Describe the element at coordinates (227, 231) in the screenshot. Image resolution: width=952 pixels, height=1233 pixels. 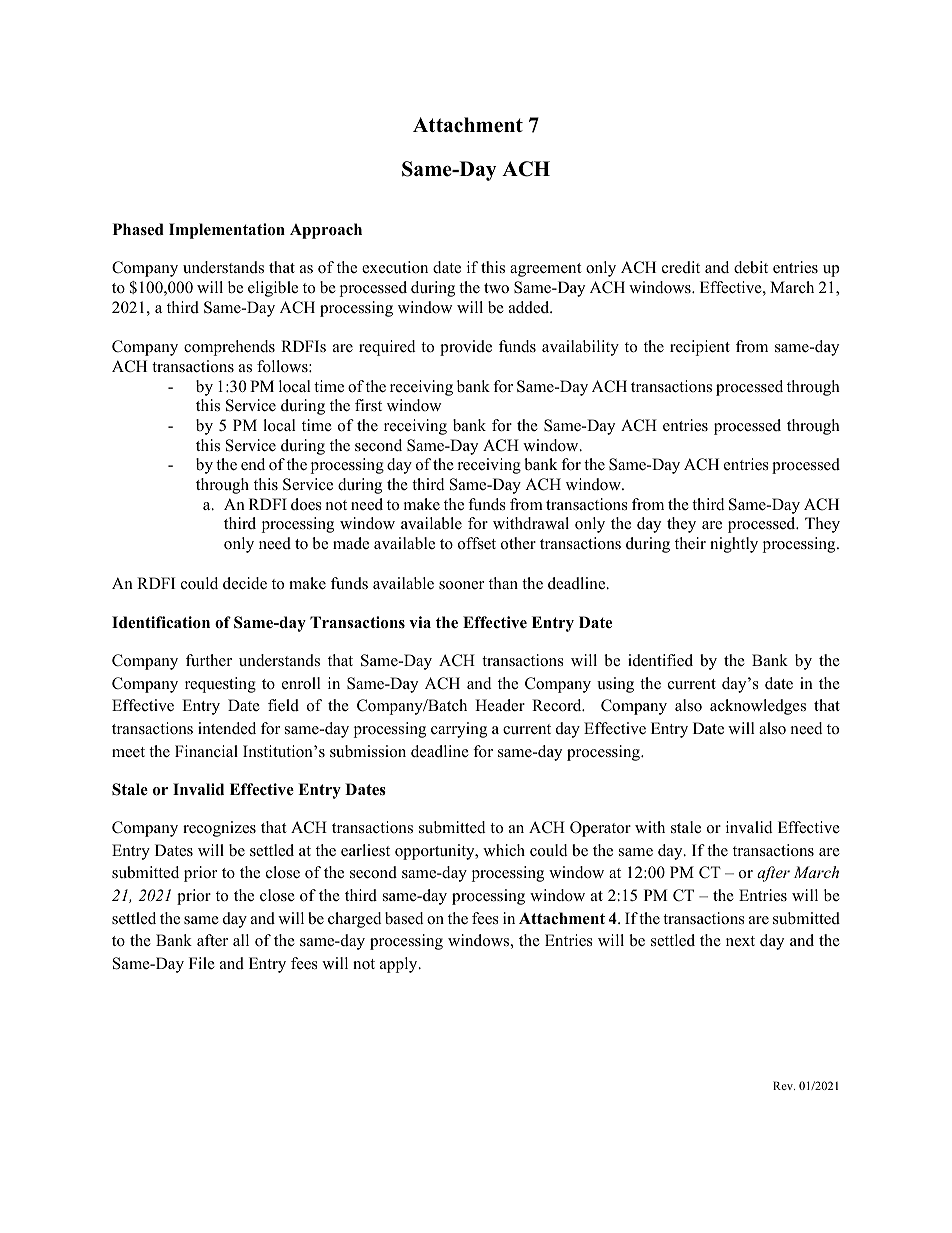
I see `Implementation` at that location.
